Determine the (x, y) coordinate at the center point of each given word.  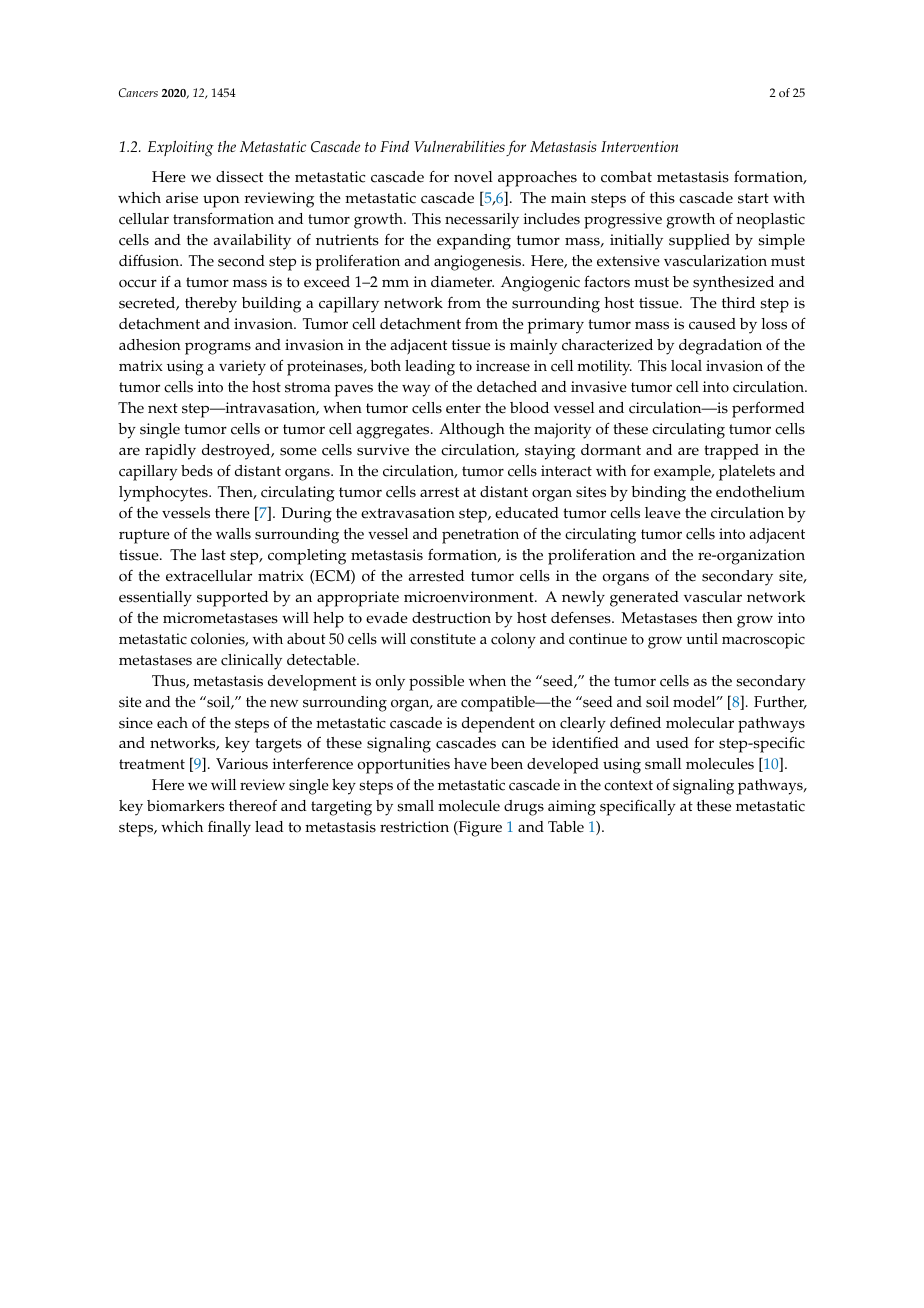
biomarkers (185, 806)
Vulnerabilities (459, 146)
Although (472, 431)
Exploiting (181, 149)
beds (197, 471)
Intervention (639, 146)
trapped (731, 452)
